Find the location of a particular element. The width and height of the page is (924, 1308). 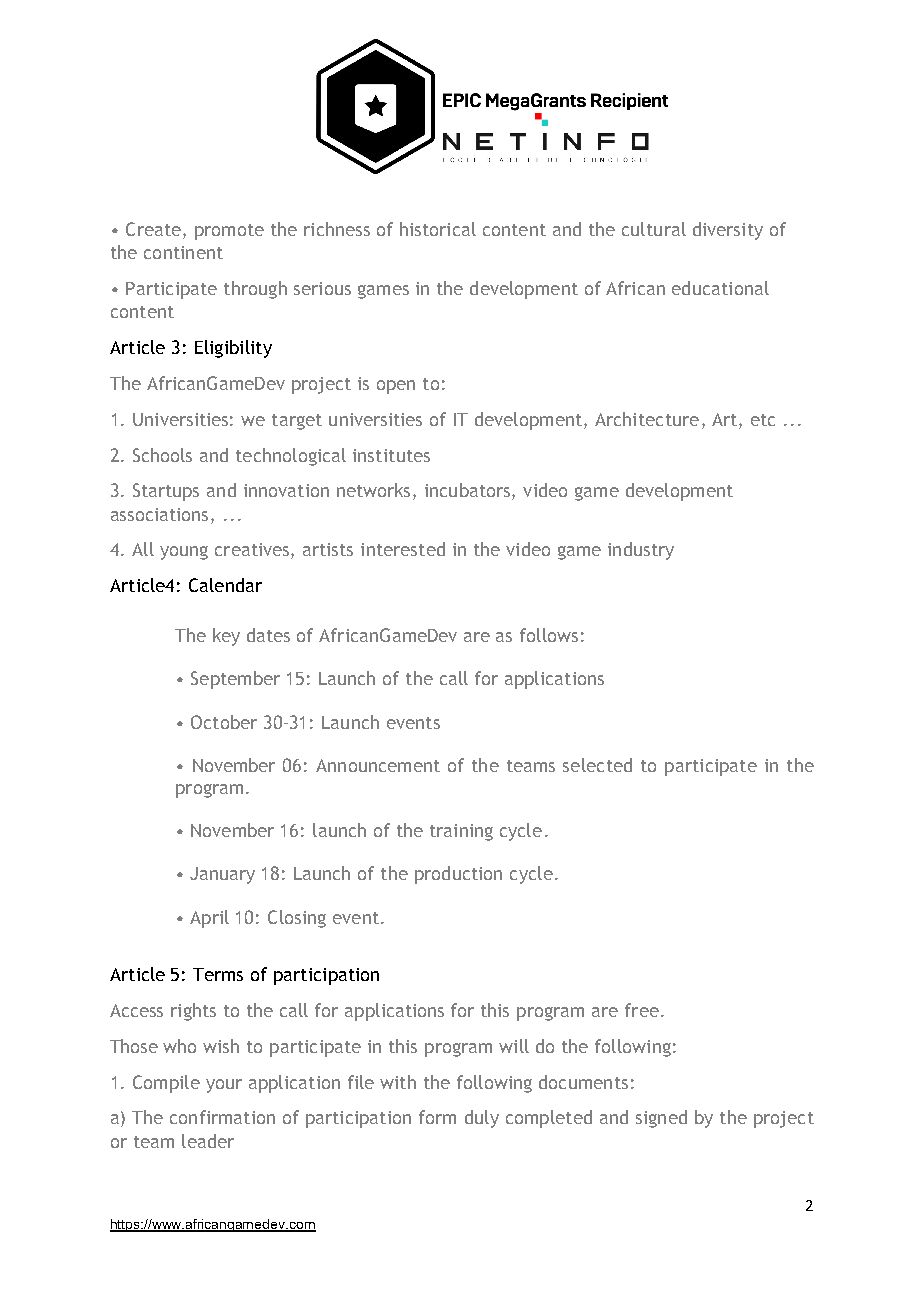

confirmation is located at coordinates (222, 1117).
